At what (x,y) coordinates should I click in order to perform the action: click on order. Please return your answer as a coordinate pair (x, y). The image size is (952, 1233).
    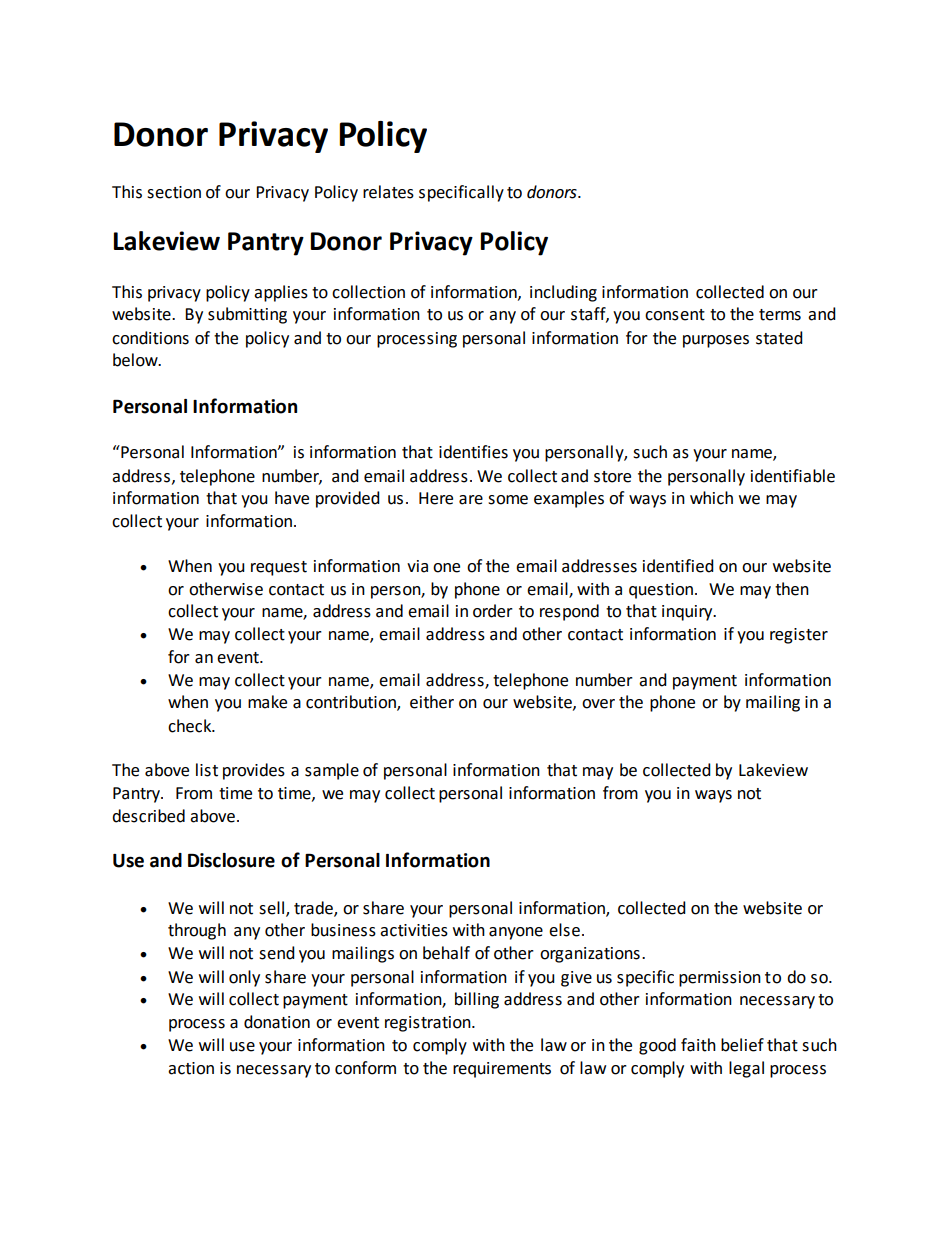
    Looking at the image, I should click on (493, 611).
